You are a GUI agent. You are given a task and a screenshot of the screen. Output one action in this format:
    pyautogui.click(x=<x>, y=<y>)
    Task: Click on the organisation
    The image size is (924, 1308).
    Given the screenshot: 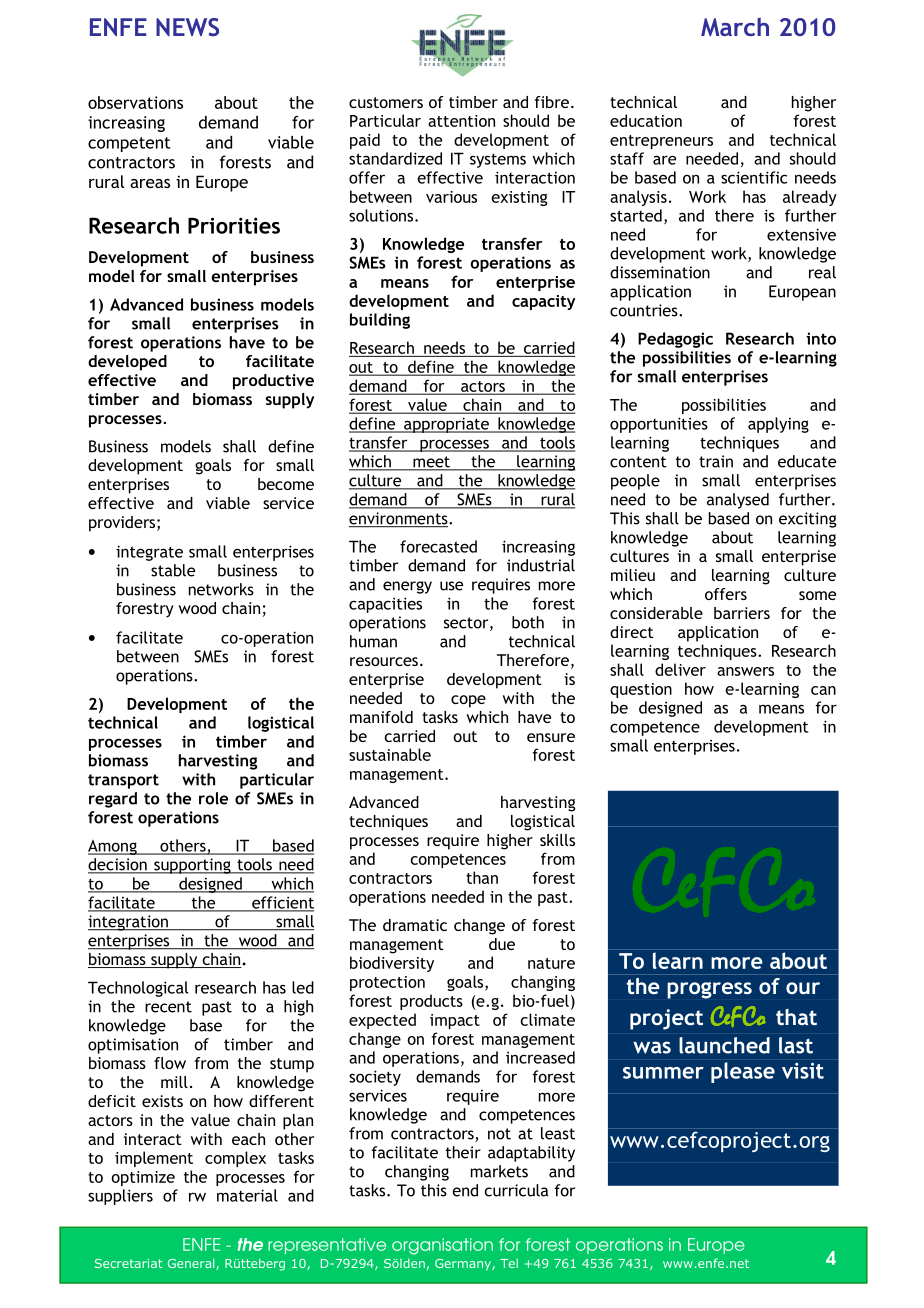 What is the action you would take?
    pyautogui.click(x=442, y=1246)
